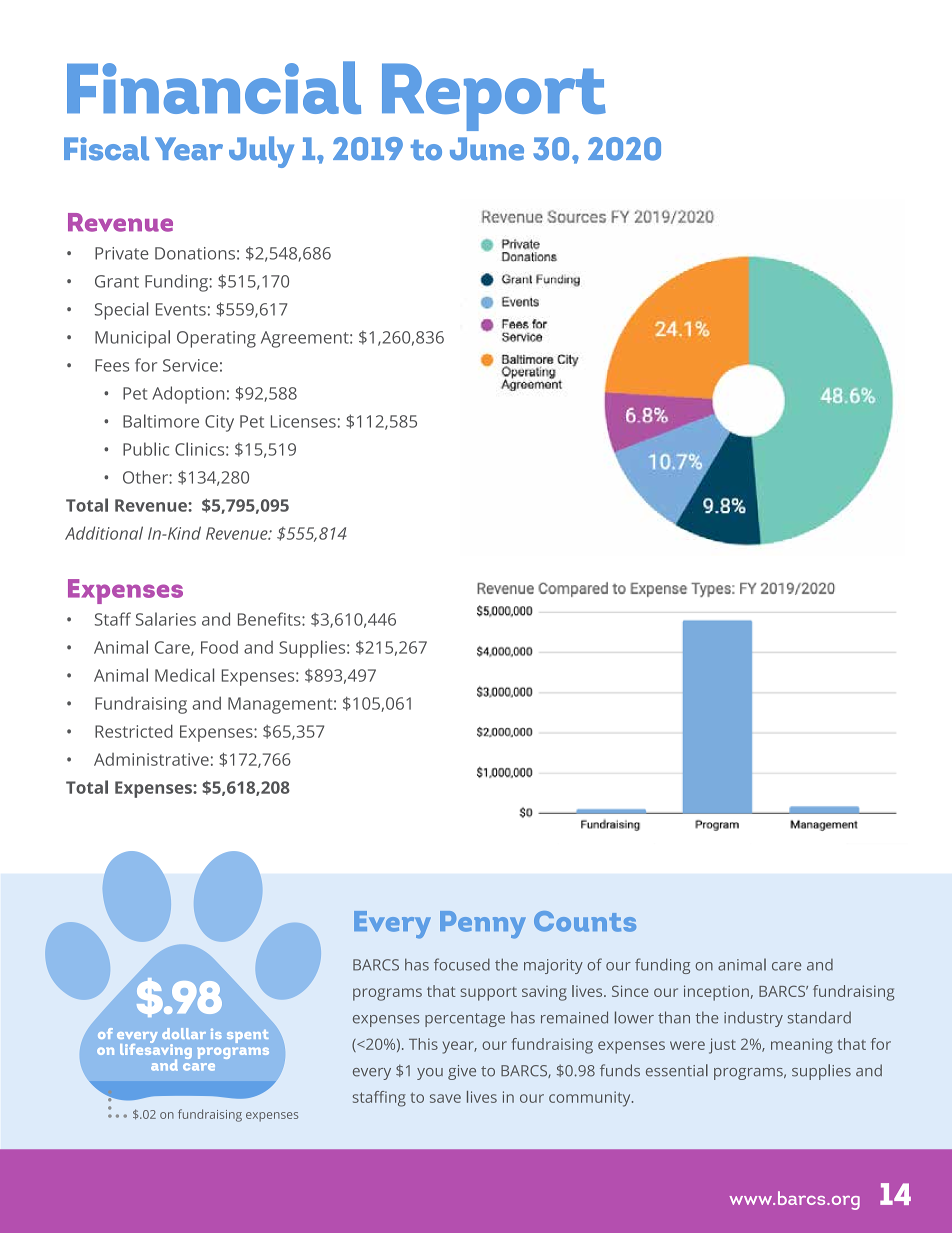 Image resolution: width=952 pixels, height=1233 pixels. What do you see at coordinates (494, 97) in the screenshot?
I see `Report` at bounding box center [494, 97].
